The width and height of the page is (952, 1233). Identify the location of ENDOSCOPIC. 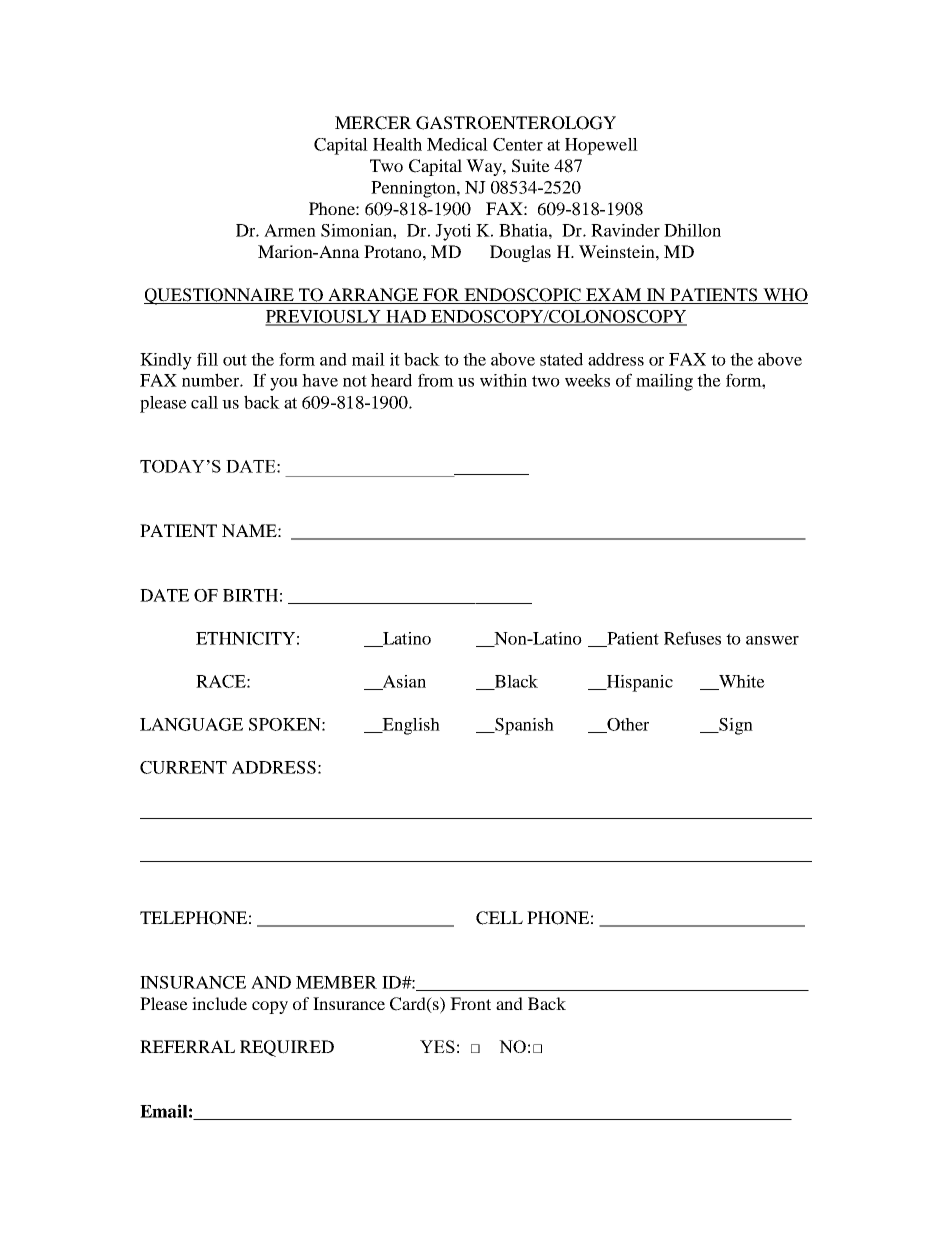
(522, 296).
